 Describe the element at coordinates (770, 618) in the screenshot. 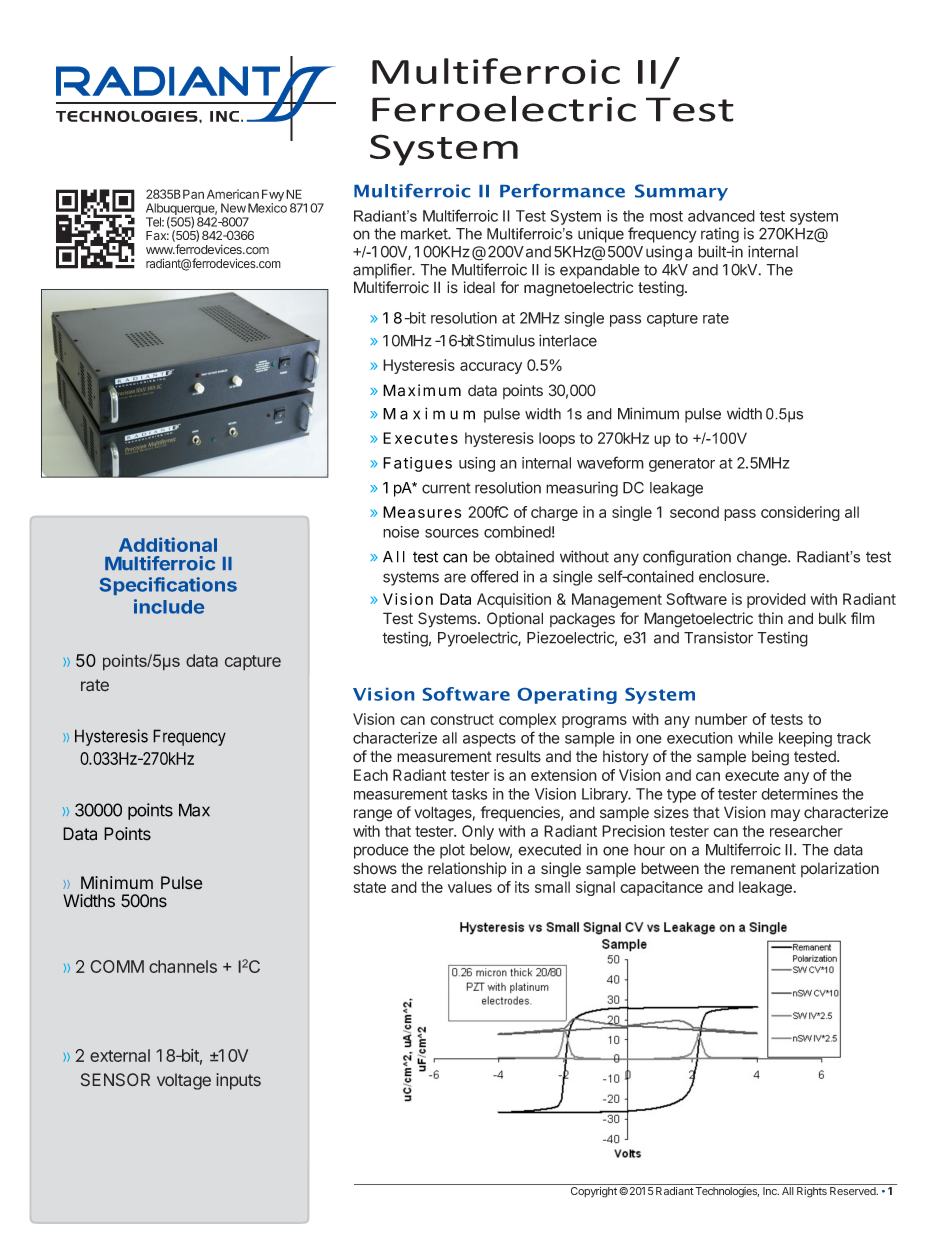

I see `thin` at that location.
